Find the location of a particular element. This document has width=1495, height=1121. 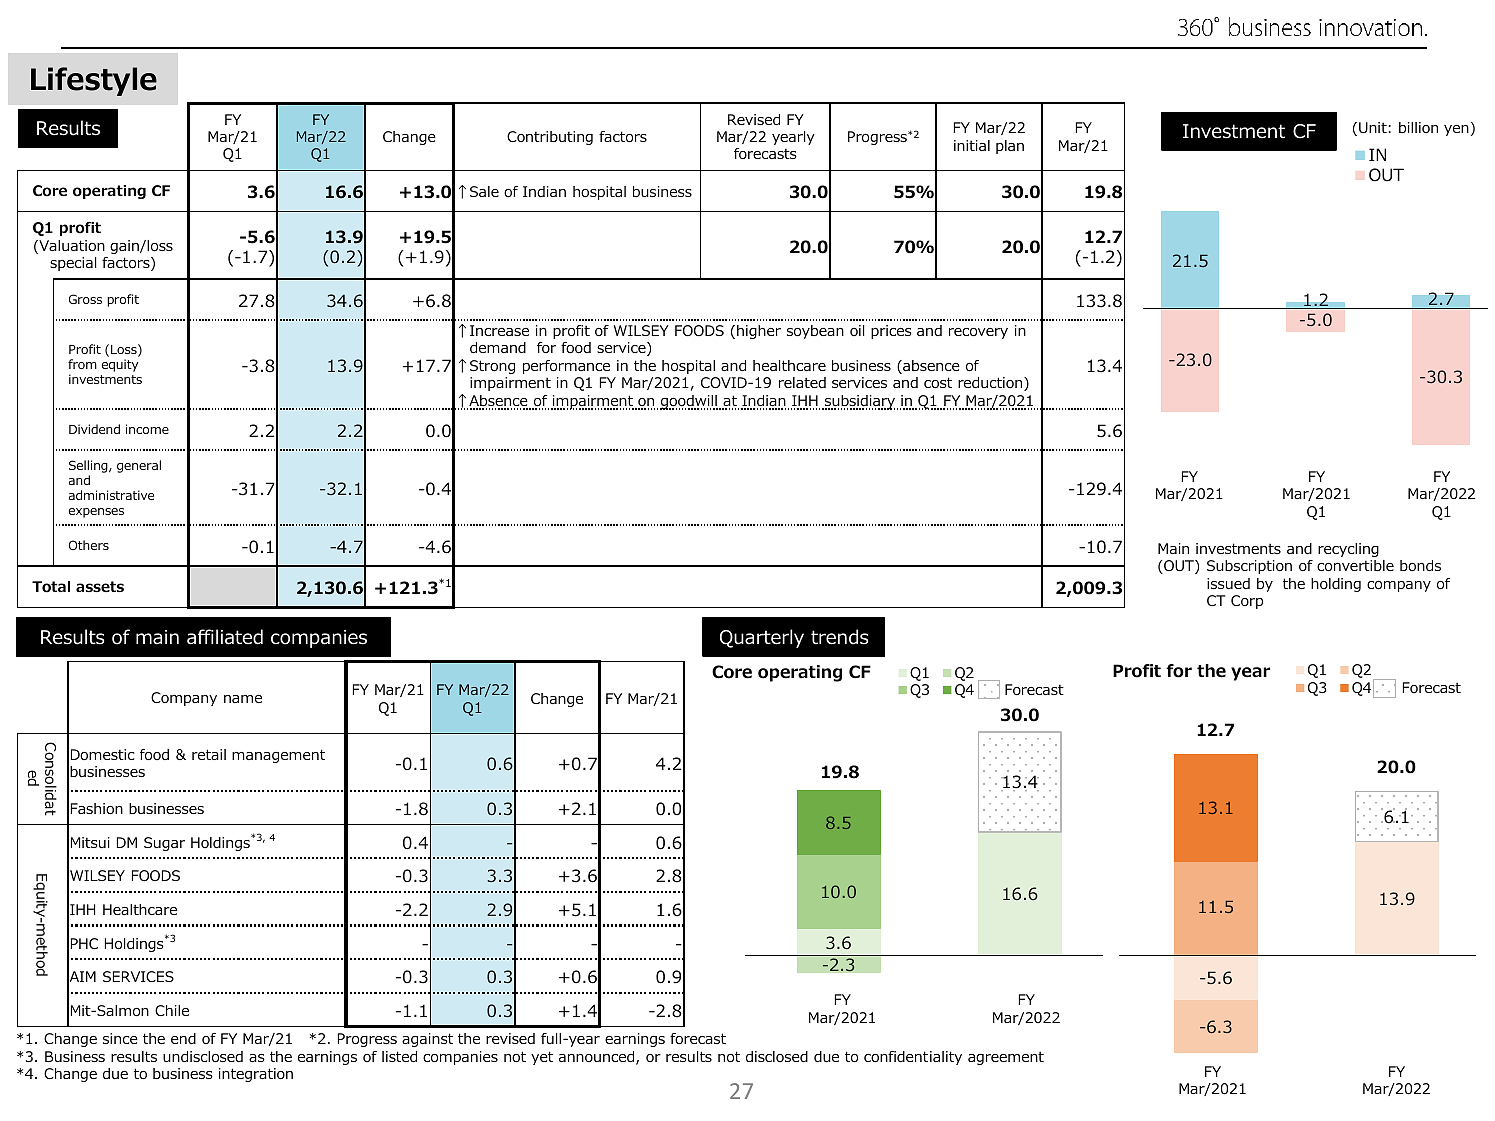

confidentiality is located at coordinates (913, 1058).
